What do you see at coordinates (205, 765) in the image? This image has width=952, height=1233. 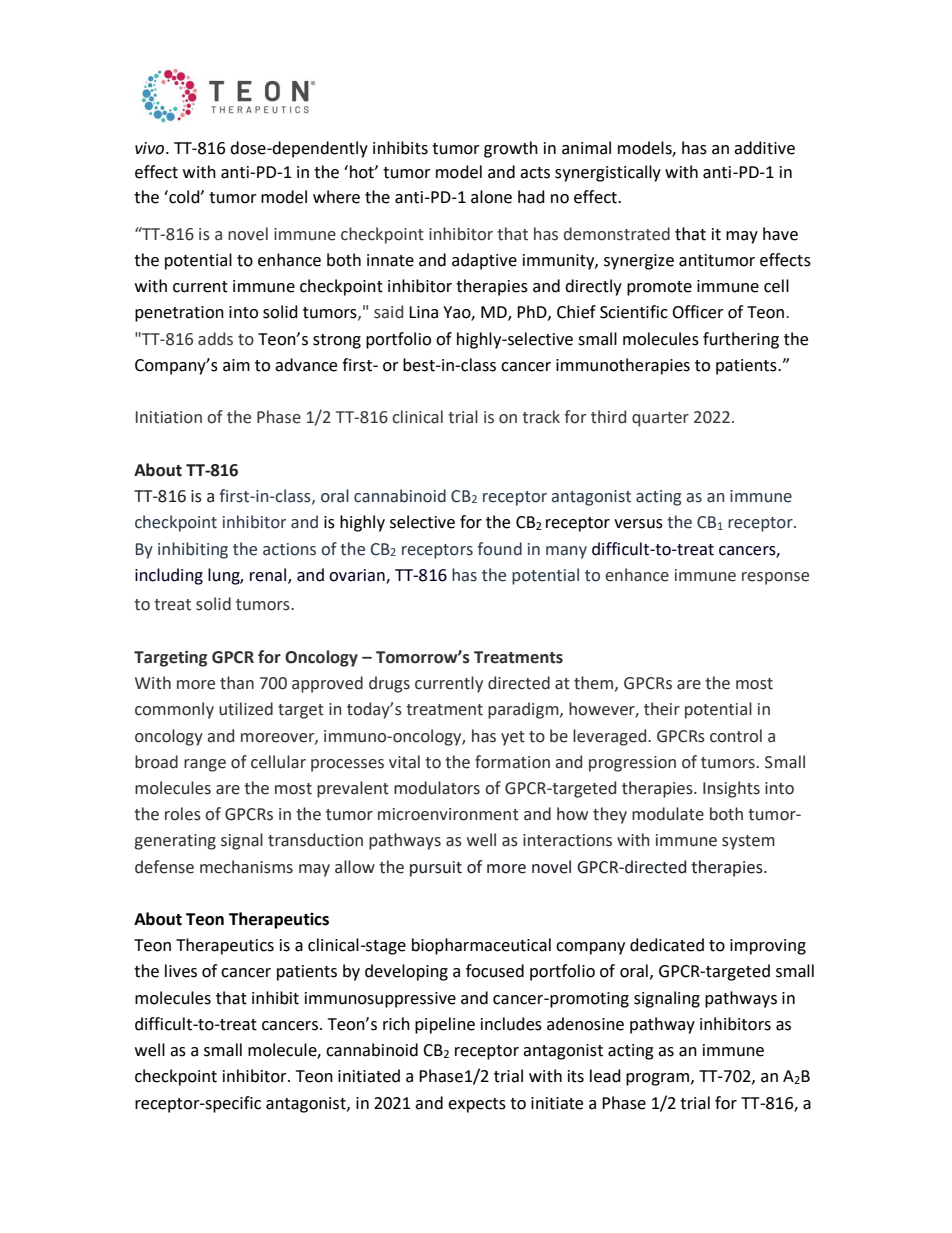 I see `range` at bounding box center [205, 765].
